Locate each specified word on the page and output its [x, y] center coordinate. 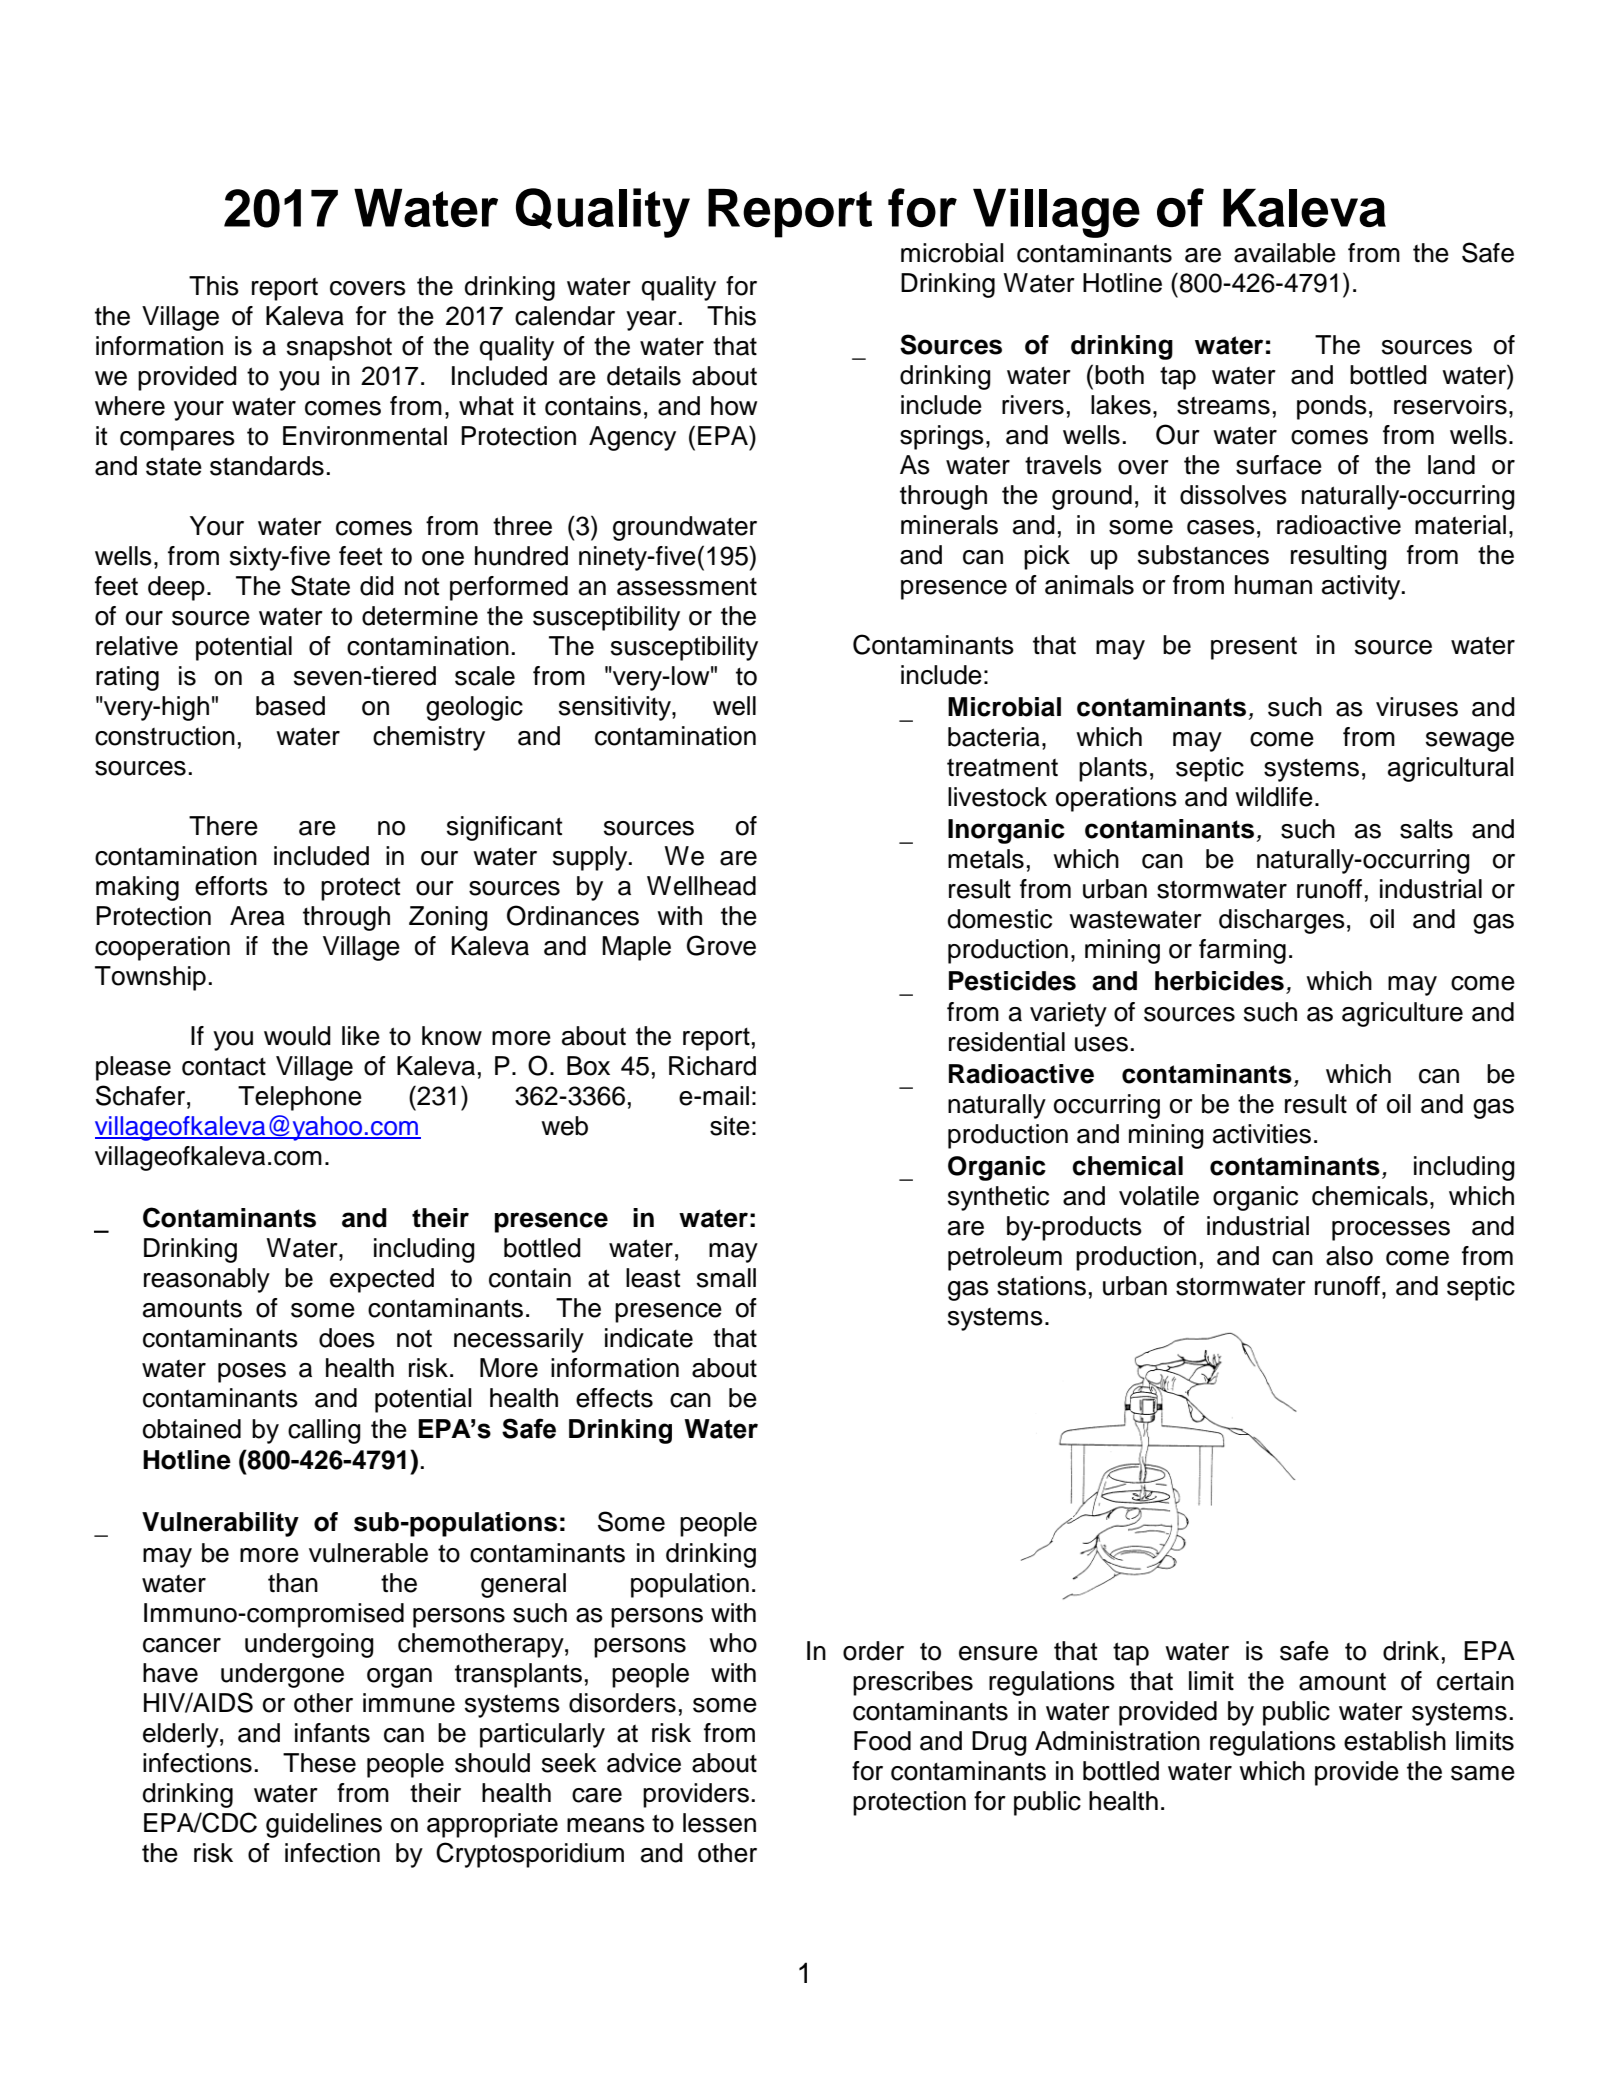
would [297, 1036]
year [651, 321]
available [1285, 253]
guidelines [324, 1825]
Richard [712, 1066]
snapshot [339, 348]
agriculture [1402, 1014]
